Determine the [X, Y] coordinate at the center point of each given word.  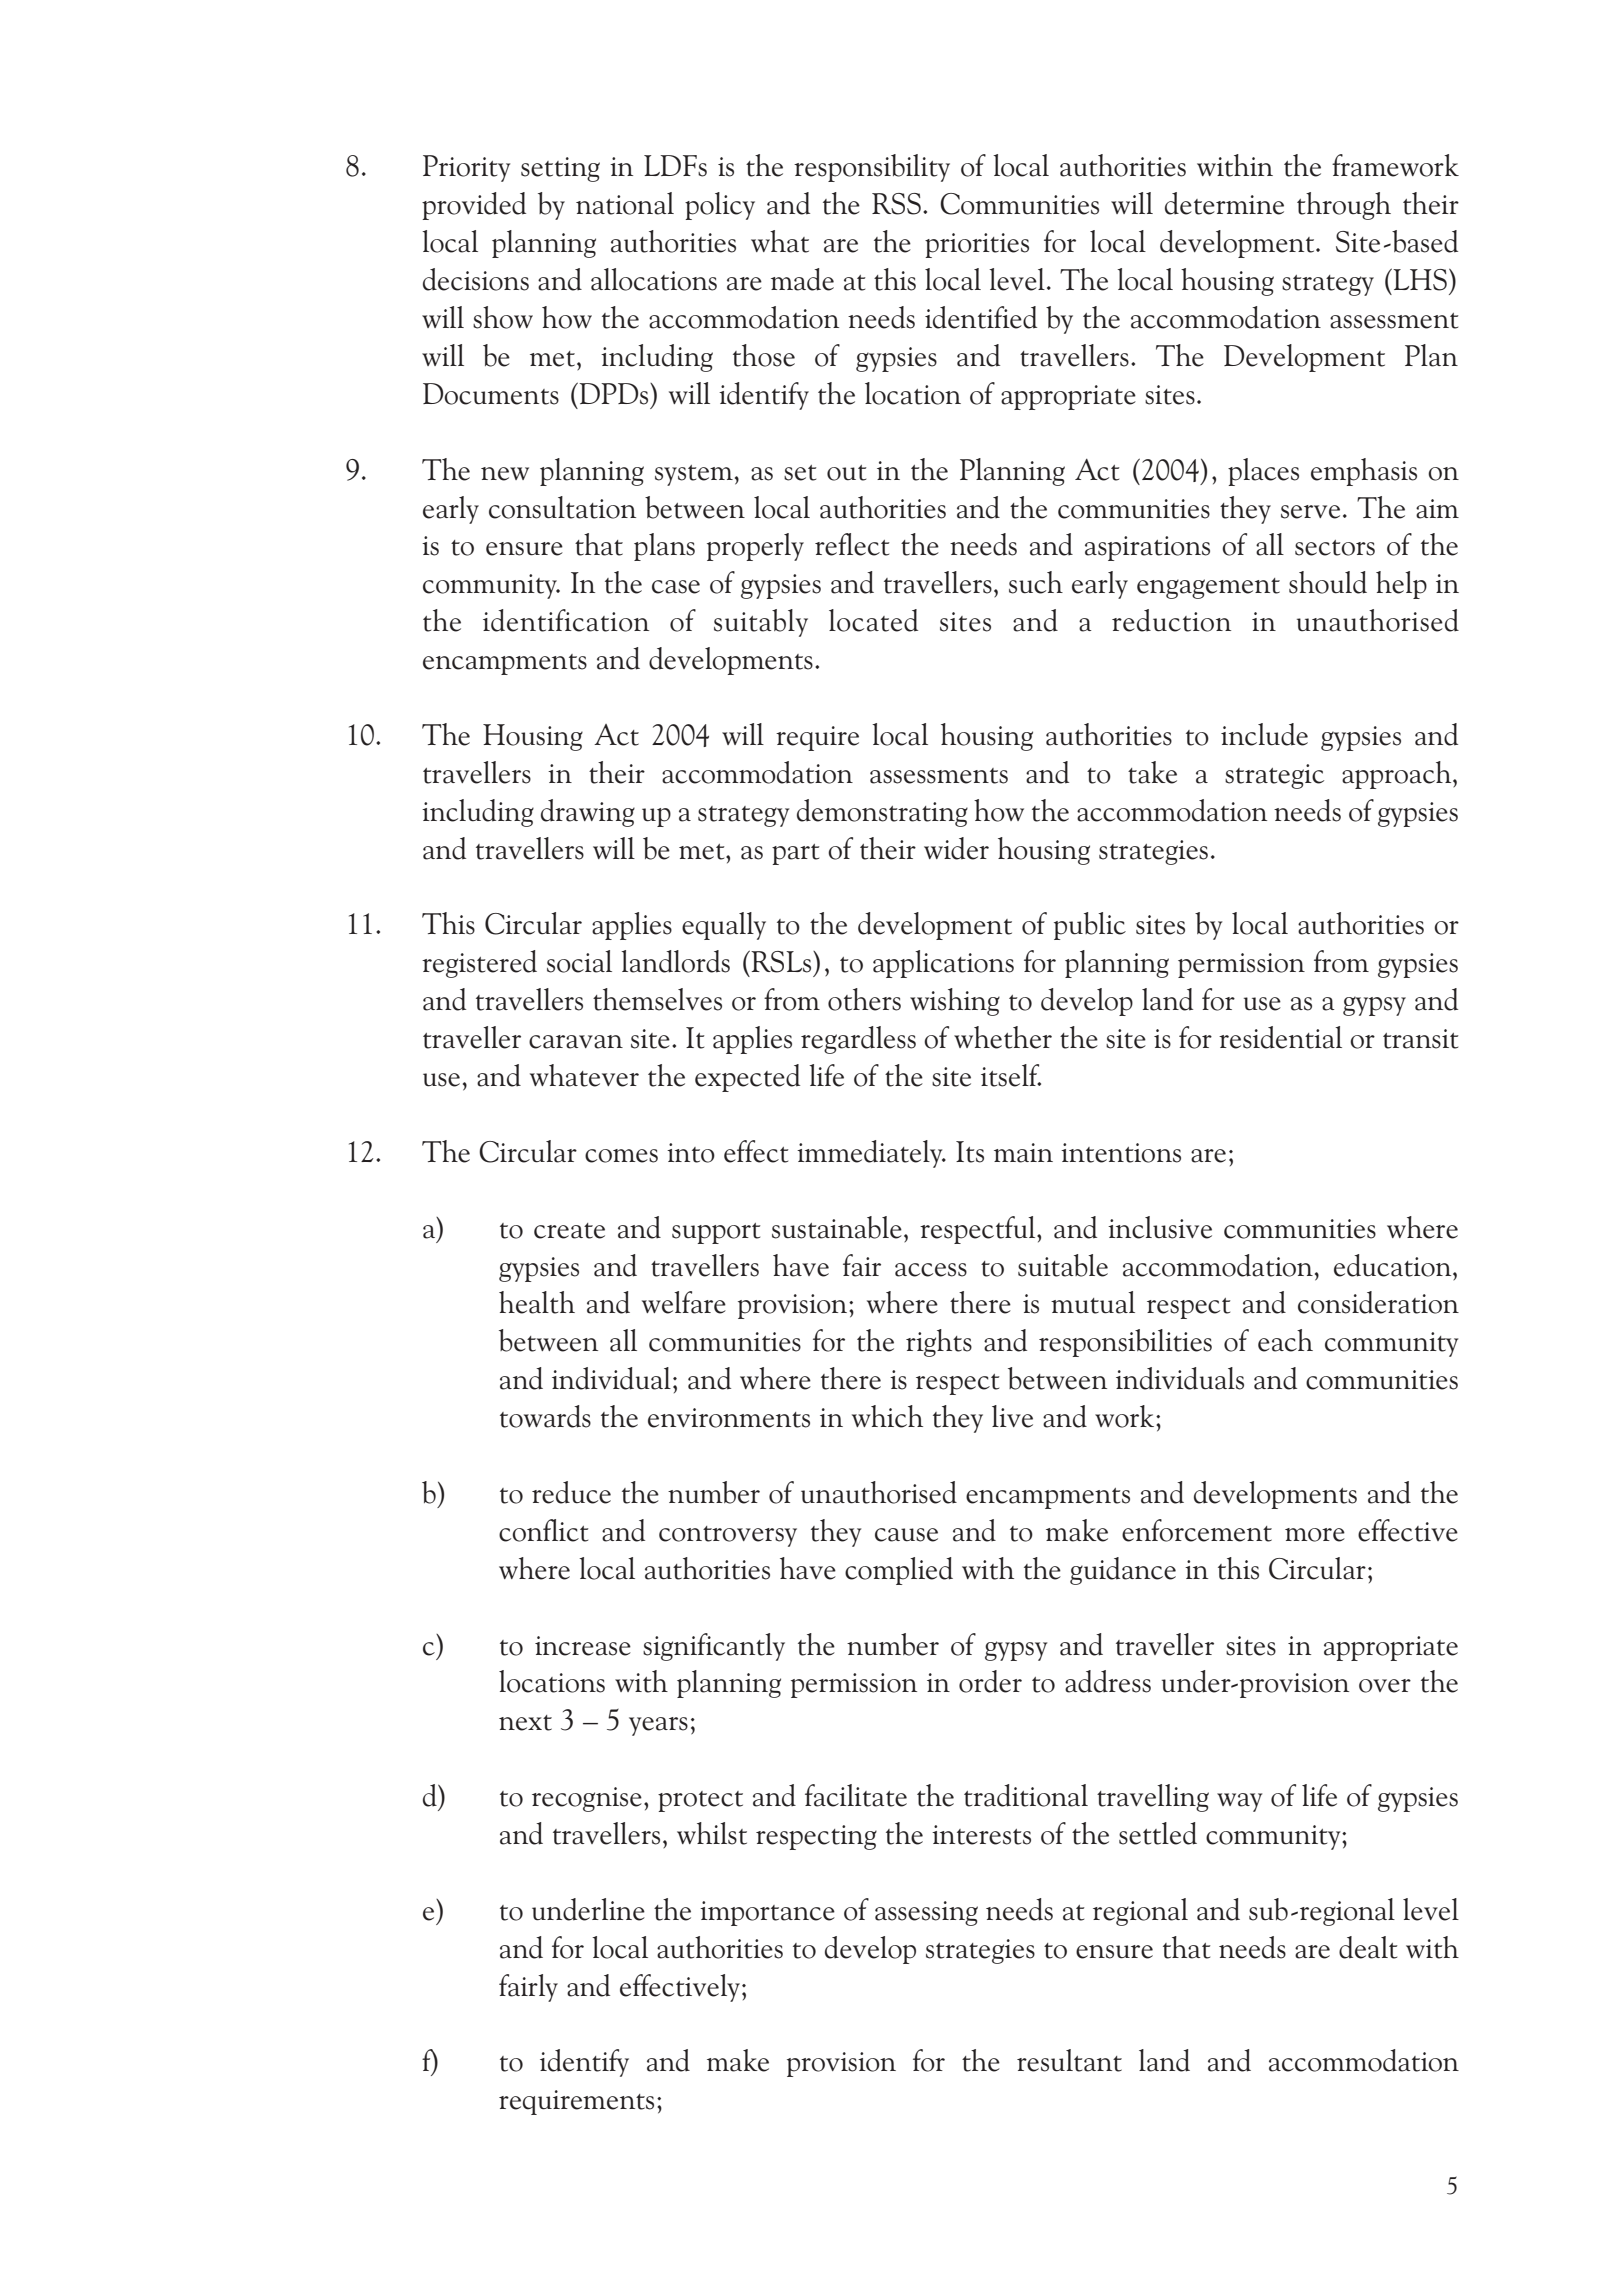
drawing [588, 813]
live [1012, 1416]
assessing [926, 1913]
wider [956, 848]
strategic [1274, 776]
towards [545, 1416]
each [1285, 1340]
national [625, 203]
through [1344, 206]
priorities [977, 245]
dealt [1368, 1947]
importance [767, 1913]
